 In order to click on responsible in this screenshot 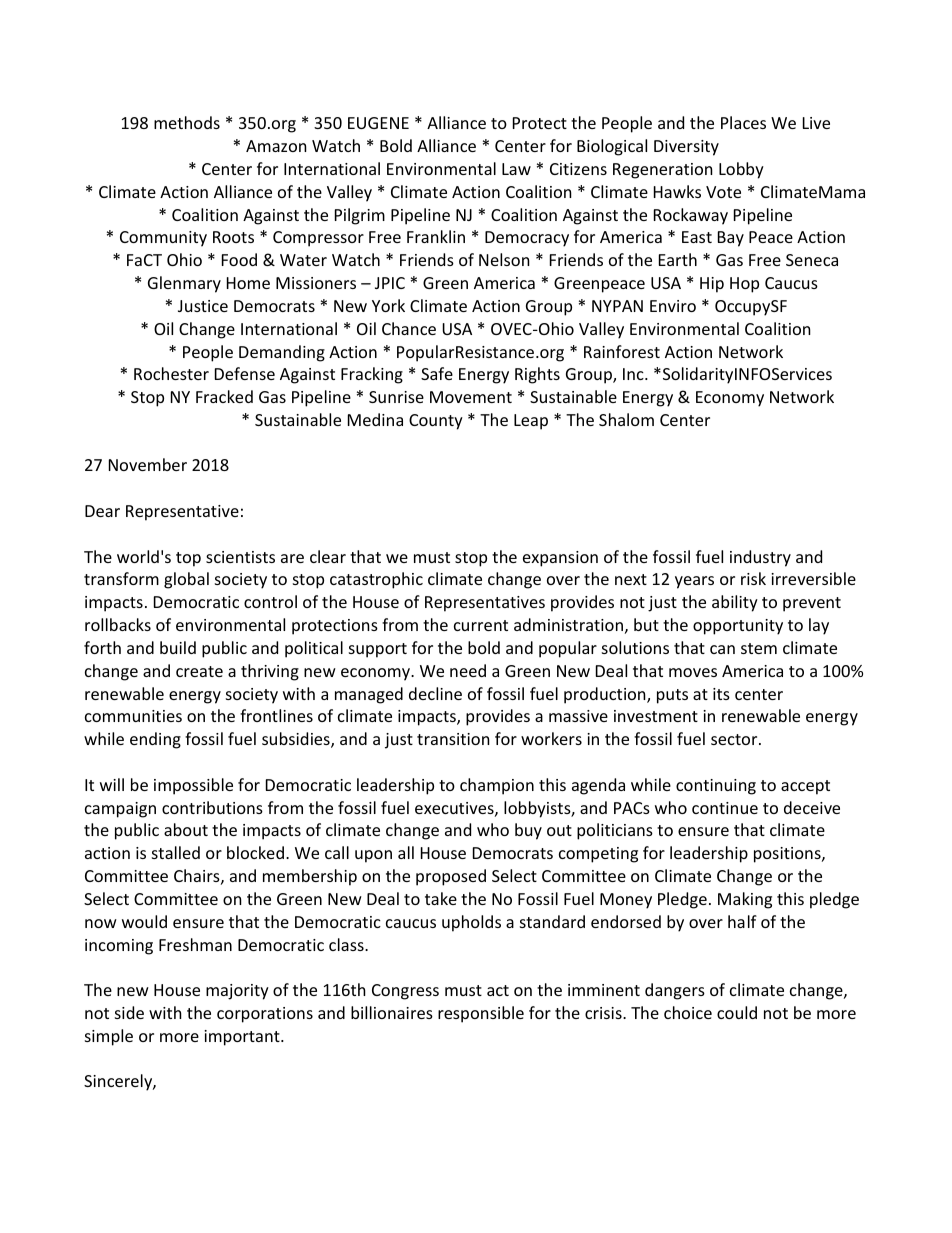, I will do `click(481, 1014)`.
